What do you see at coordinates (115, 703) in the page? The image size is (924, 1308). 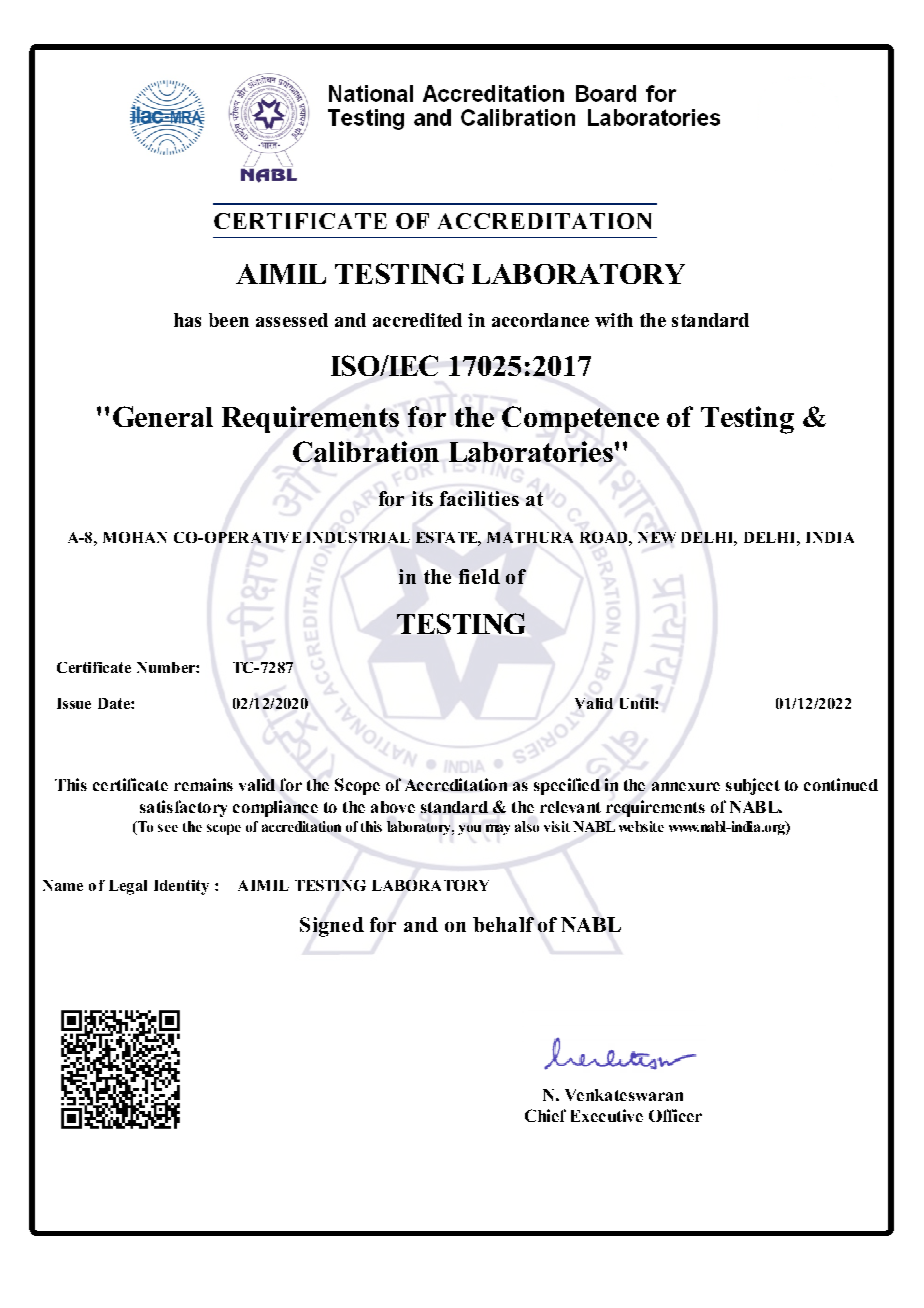 I see `Date` at bounding box center [115, 703].
